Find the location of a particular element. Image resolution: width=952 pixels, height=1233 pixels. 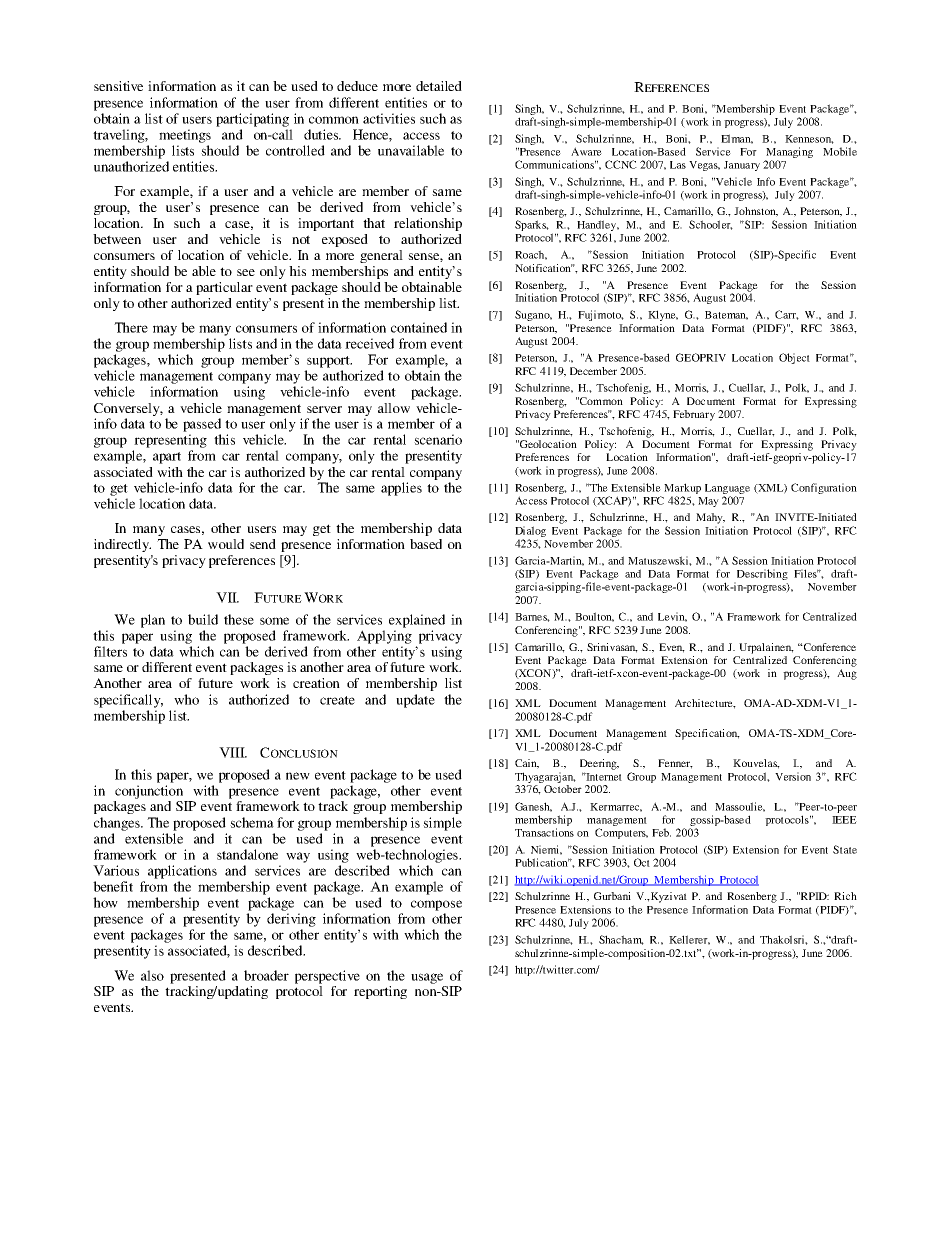

would is located at coordinates (226, 544).
